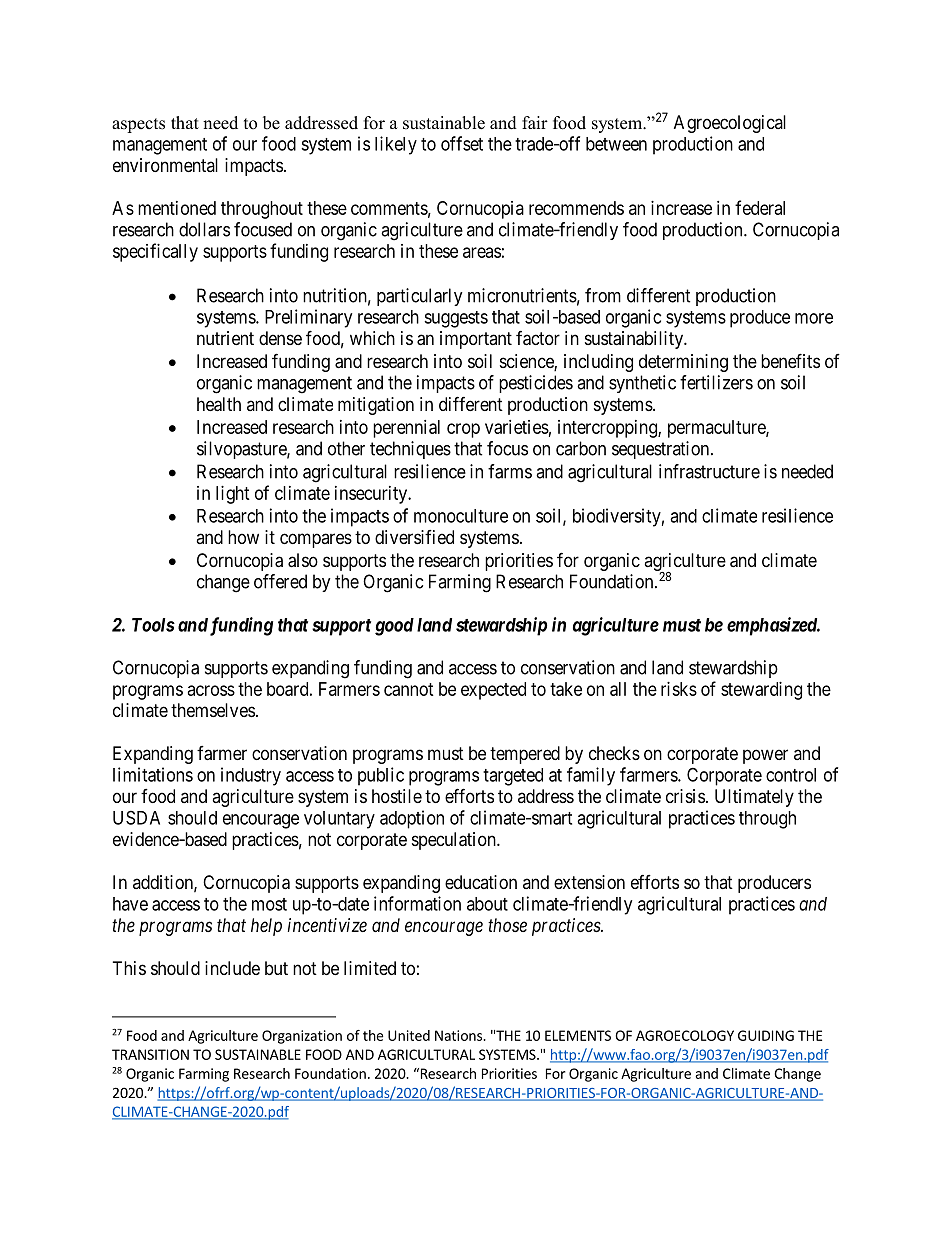 The image size is (952, 1233). Describe the element at coordinates (414, 537) in the screenshot. I see `diversified` at that location.
